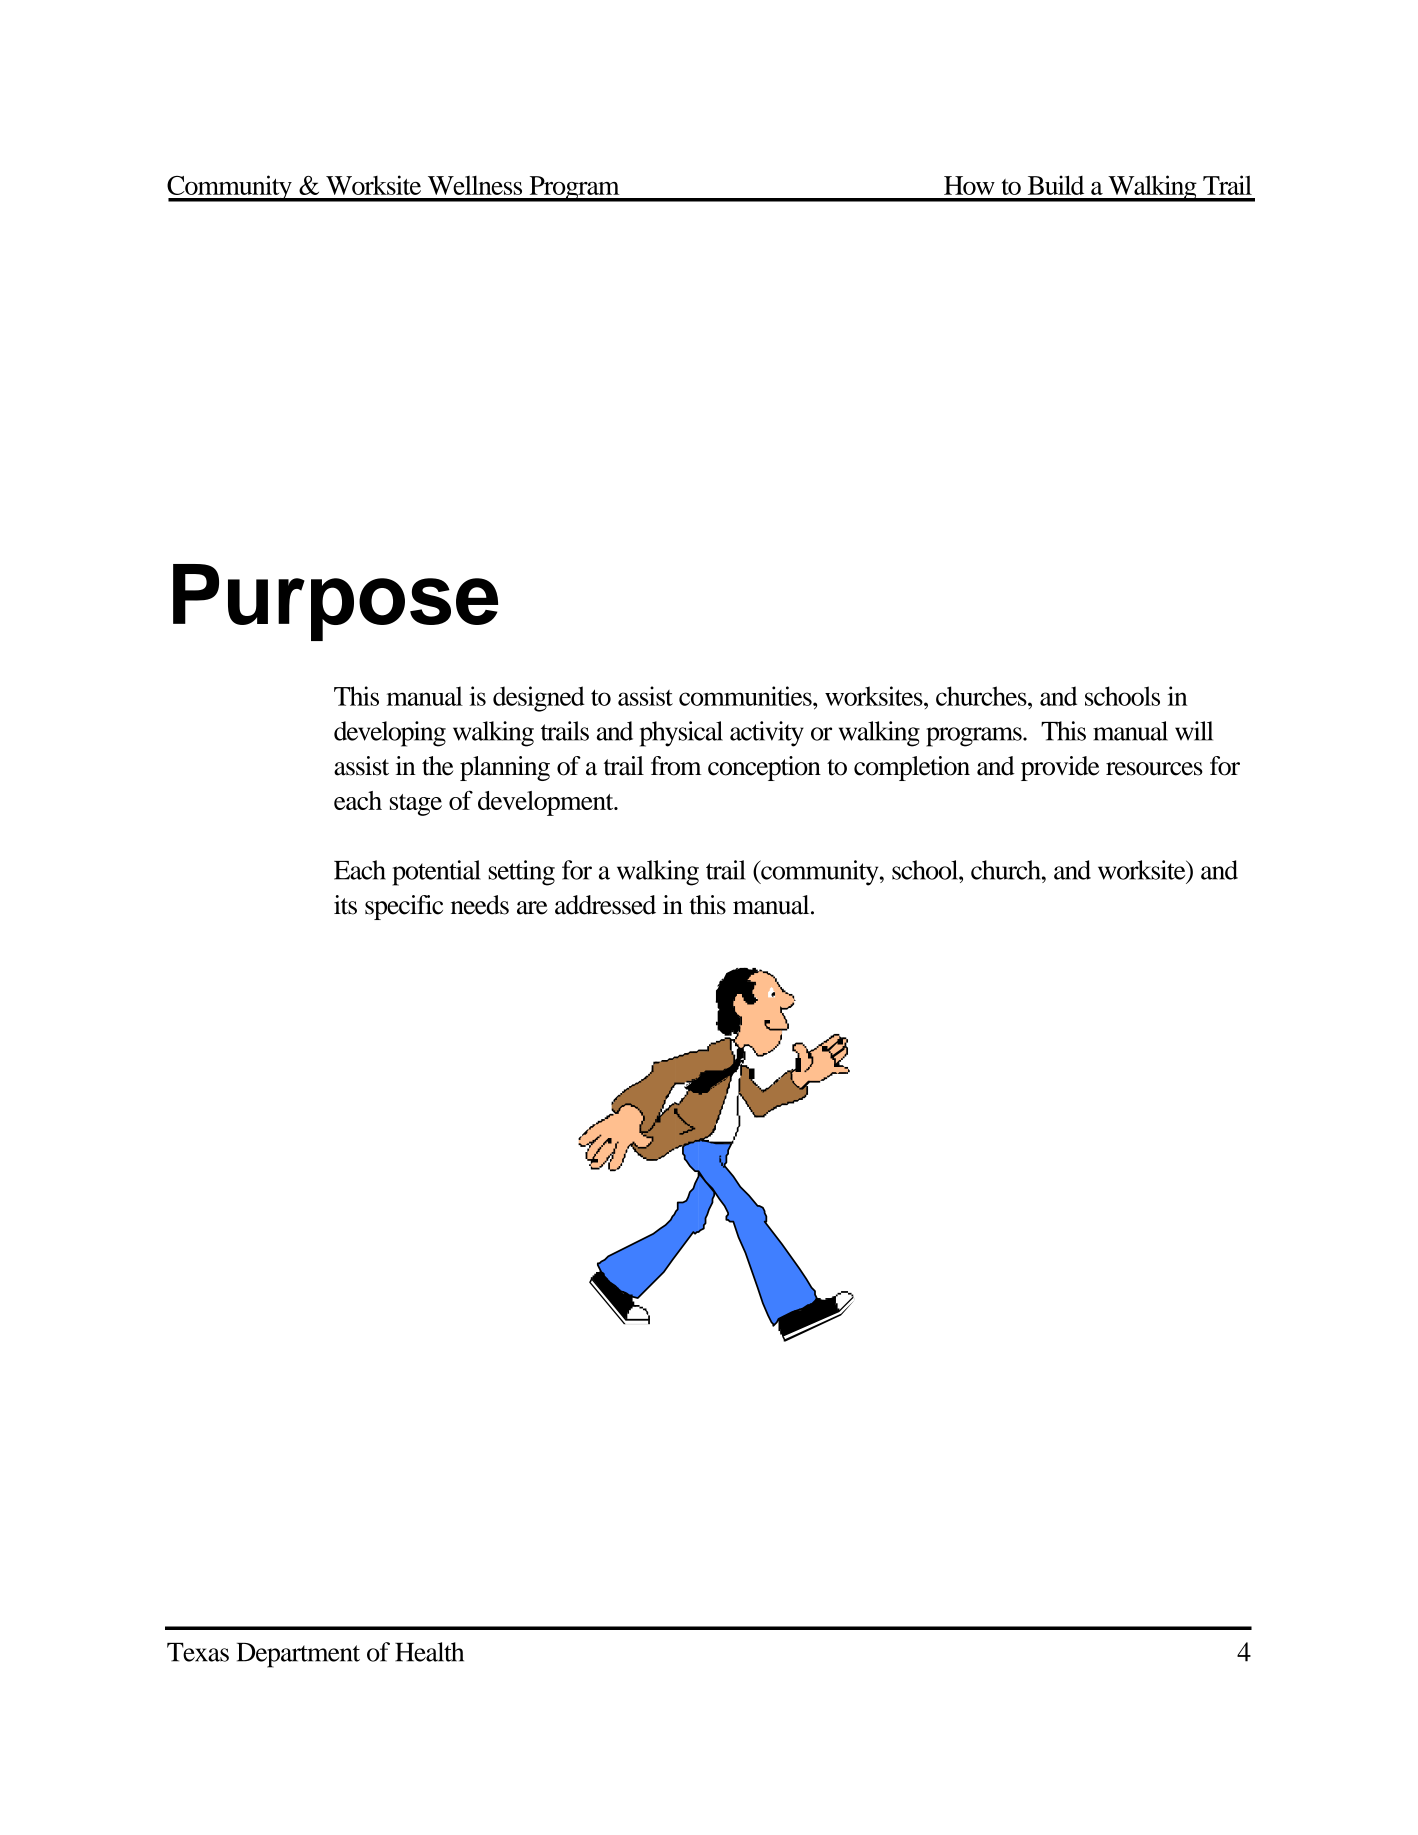 This image has width=1418, height=1835. Describe the element at coordinates (475, 185) in the image. I see `Wellness` at that location.
